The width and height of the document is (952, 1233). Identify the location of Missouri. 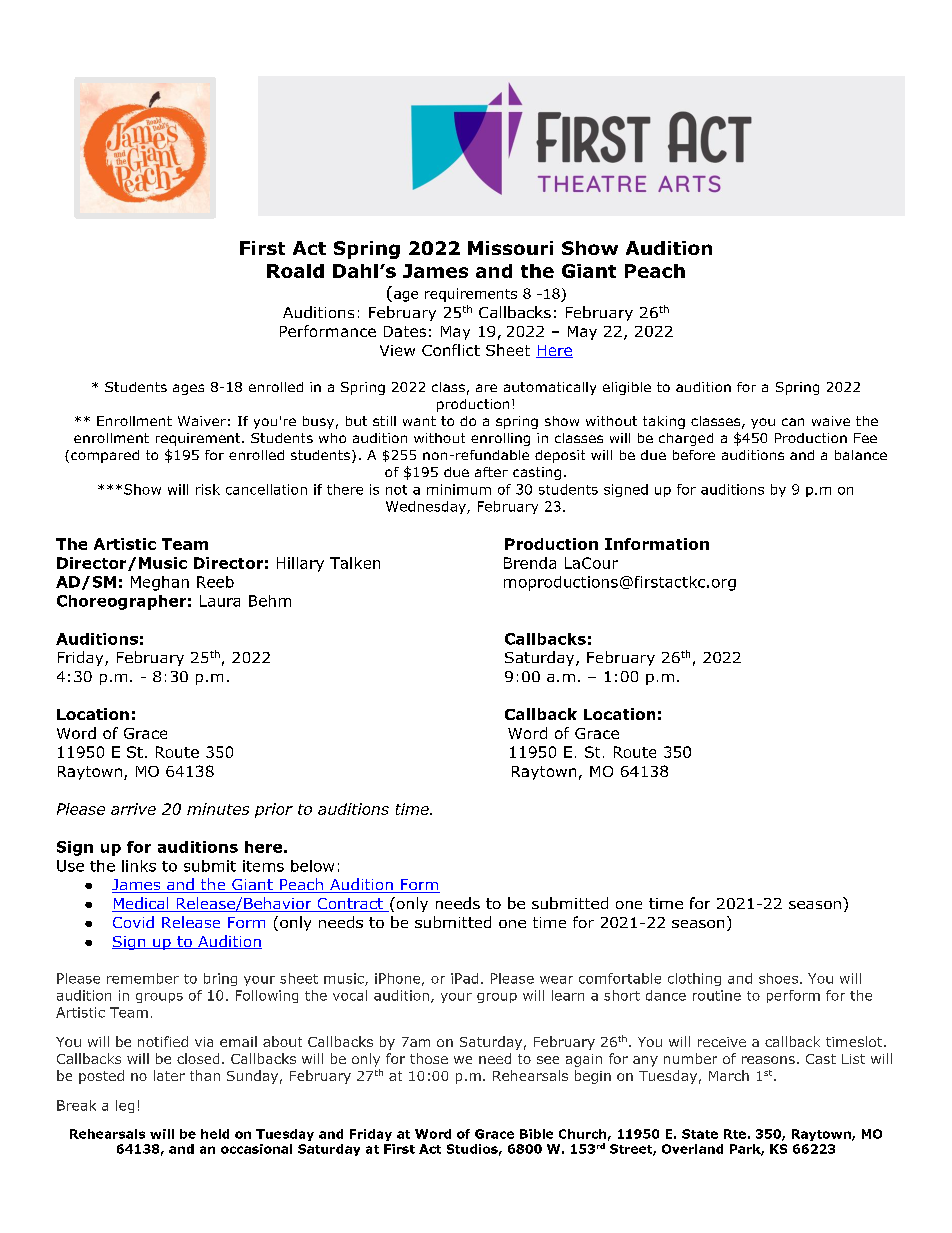
(510, 248).
